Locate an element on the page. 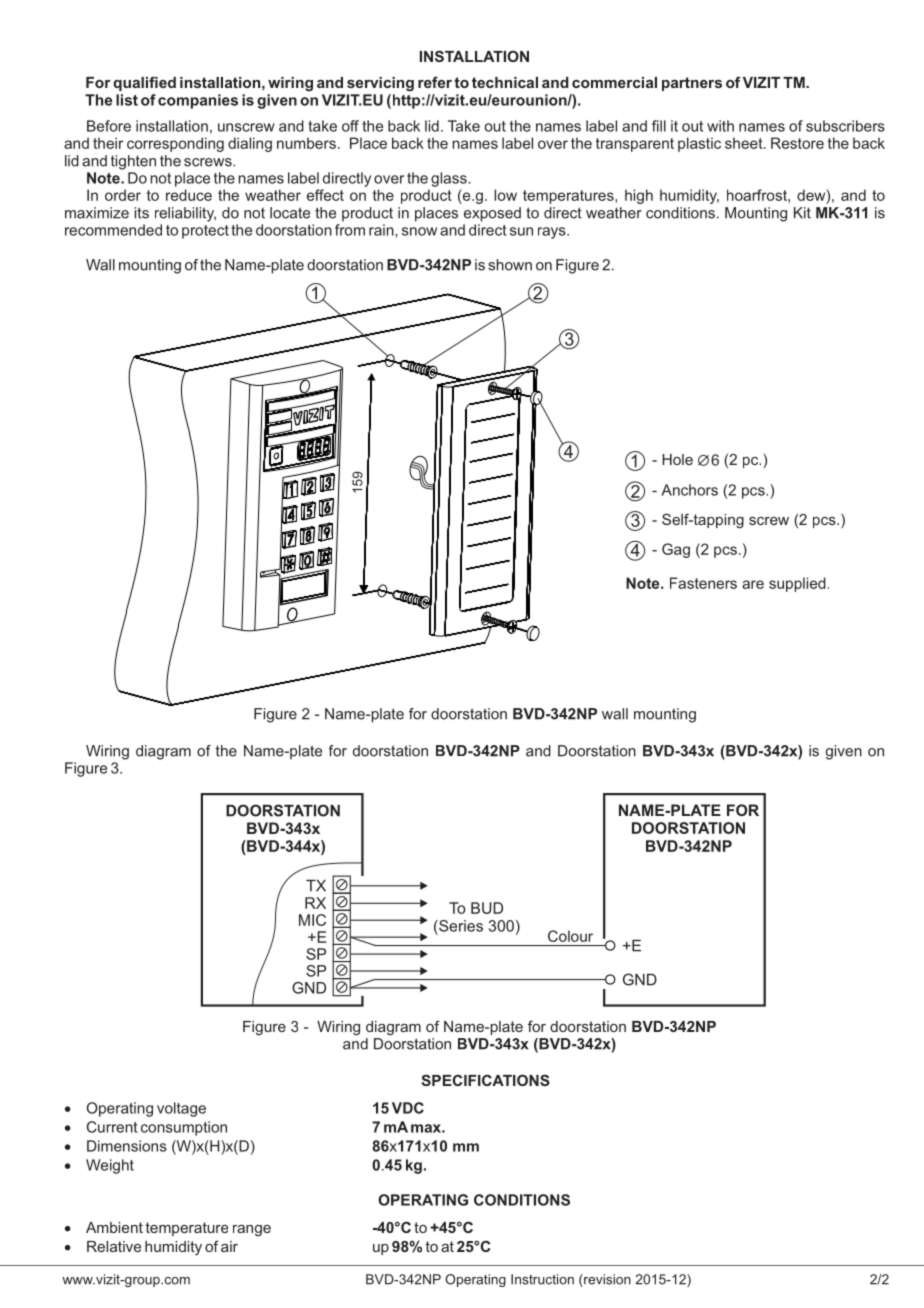  MIC is located at coordinates (312, 920).
